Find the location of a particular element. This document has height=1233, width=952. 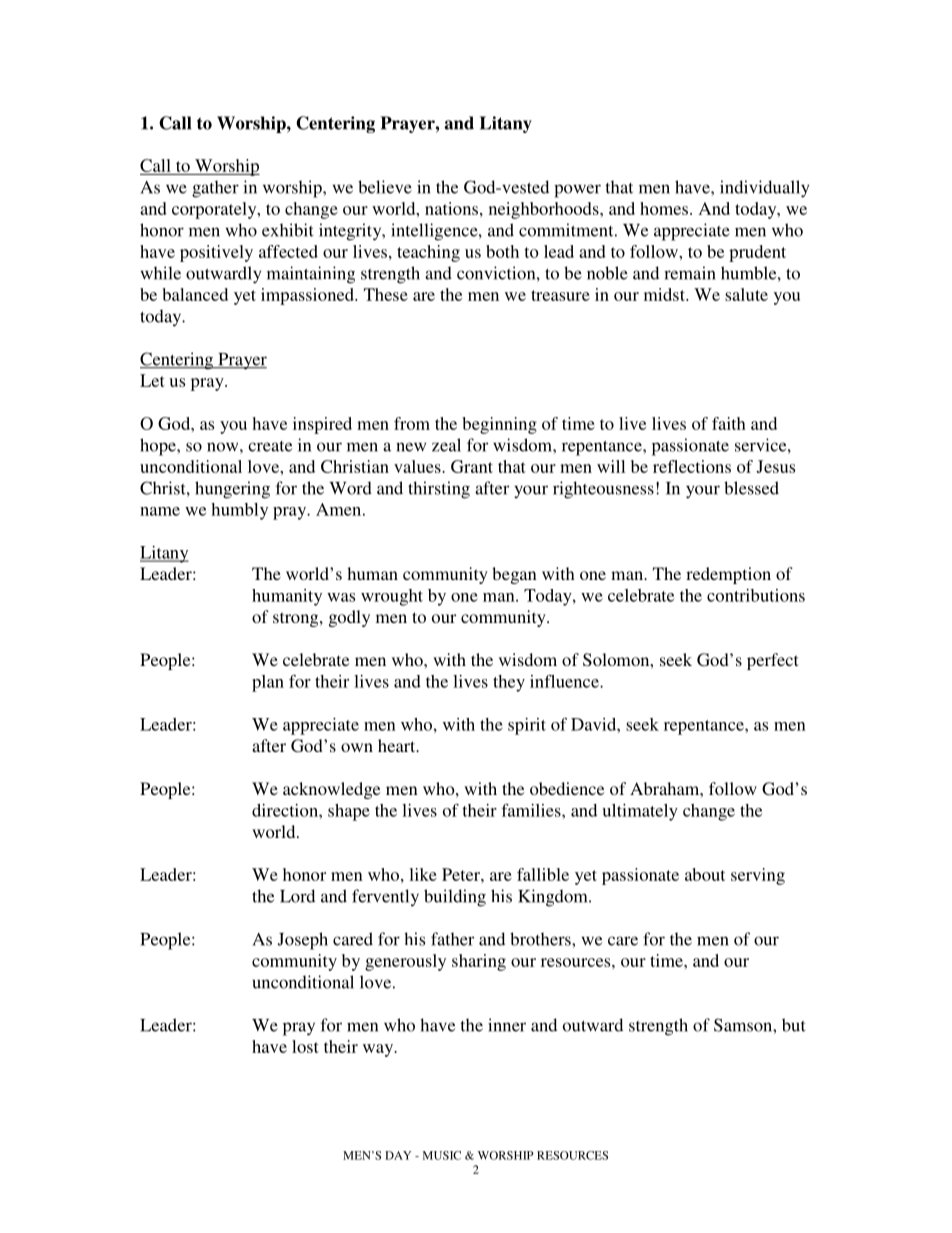

nations is located at coordinates (451, 208).
